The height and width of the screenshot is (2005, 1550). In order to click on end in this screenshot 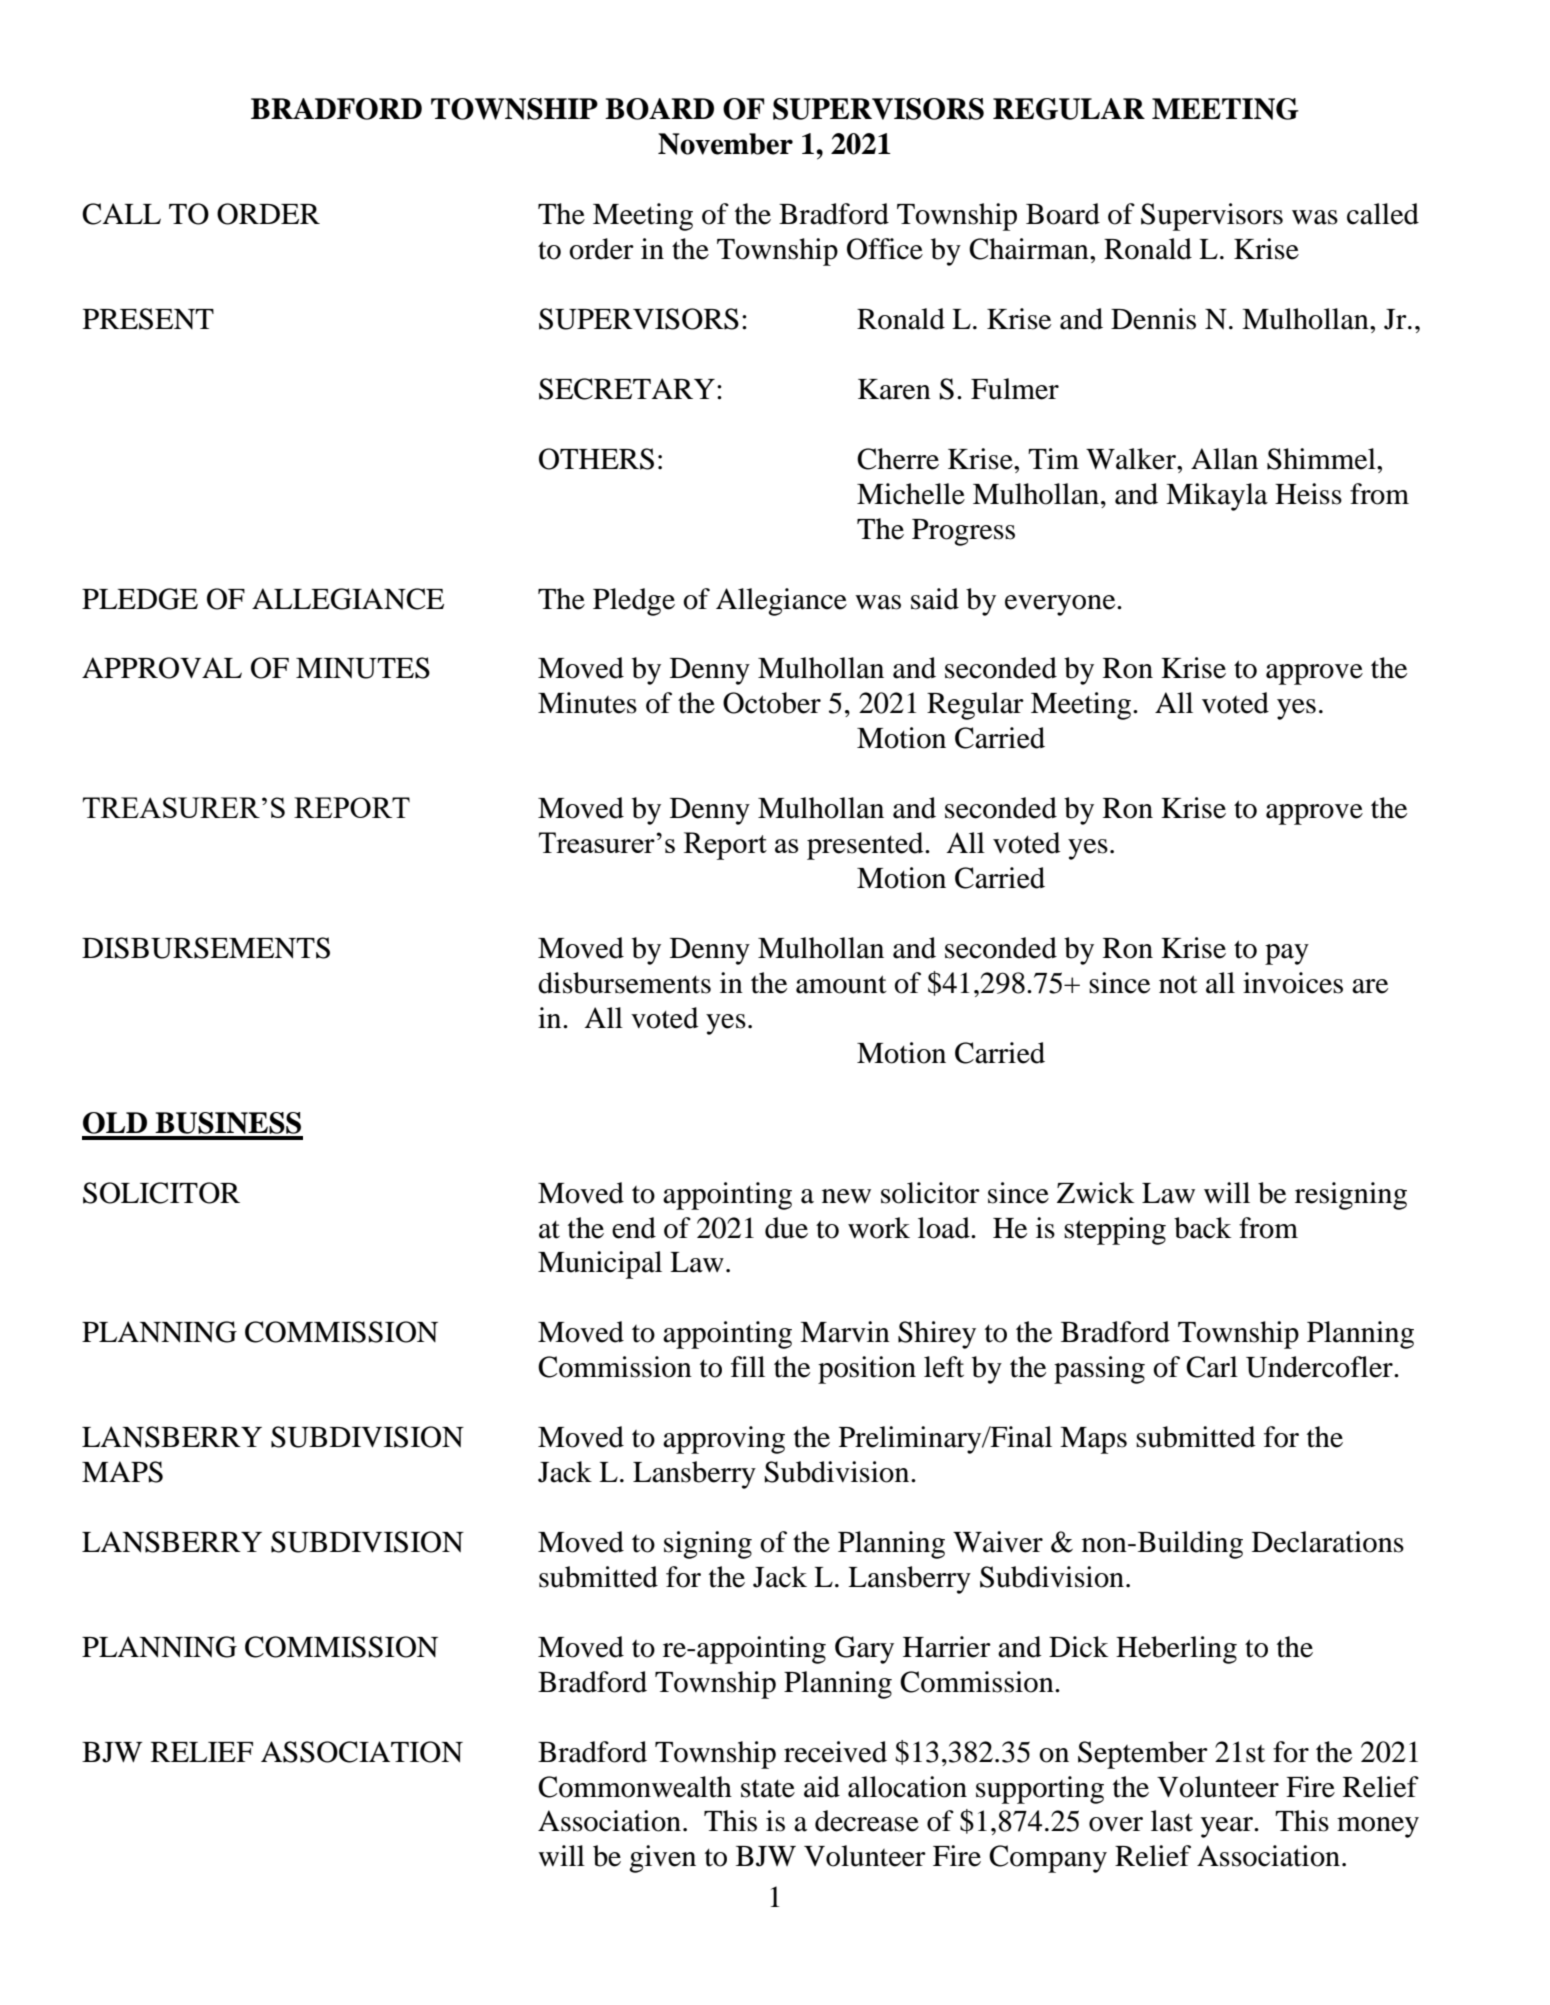, I will do `click(634, 1228)`.
